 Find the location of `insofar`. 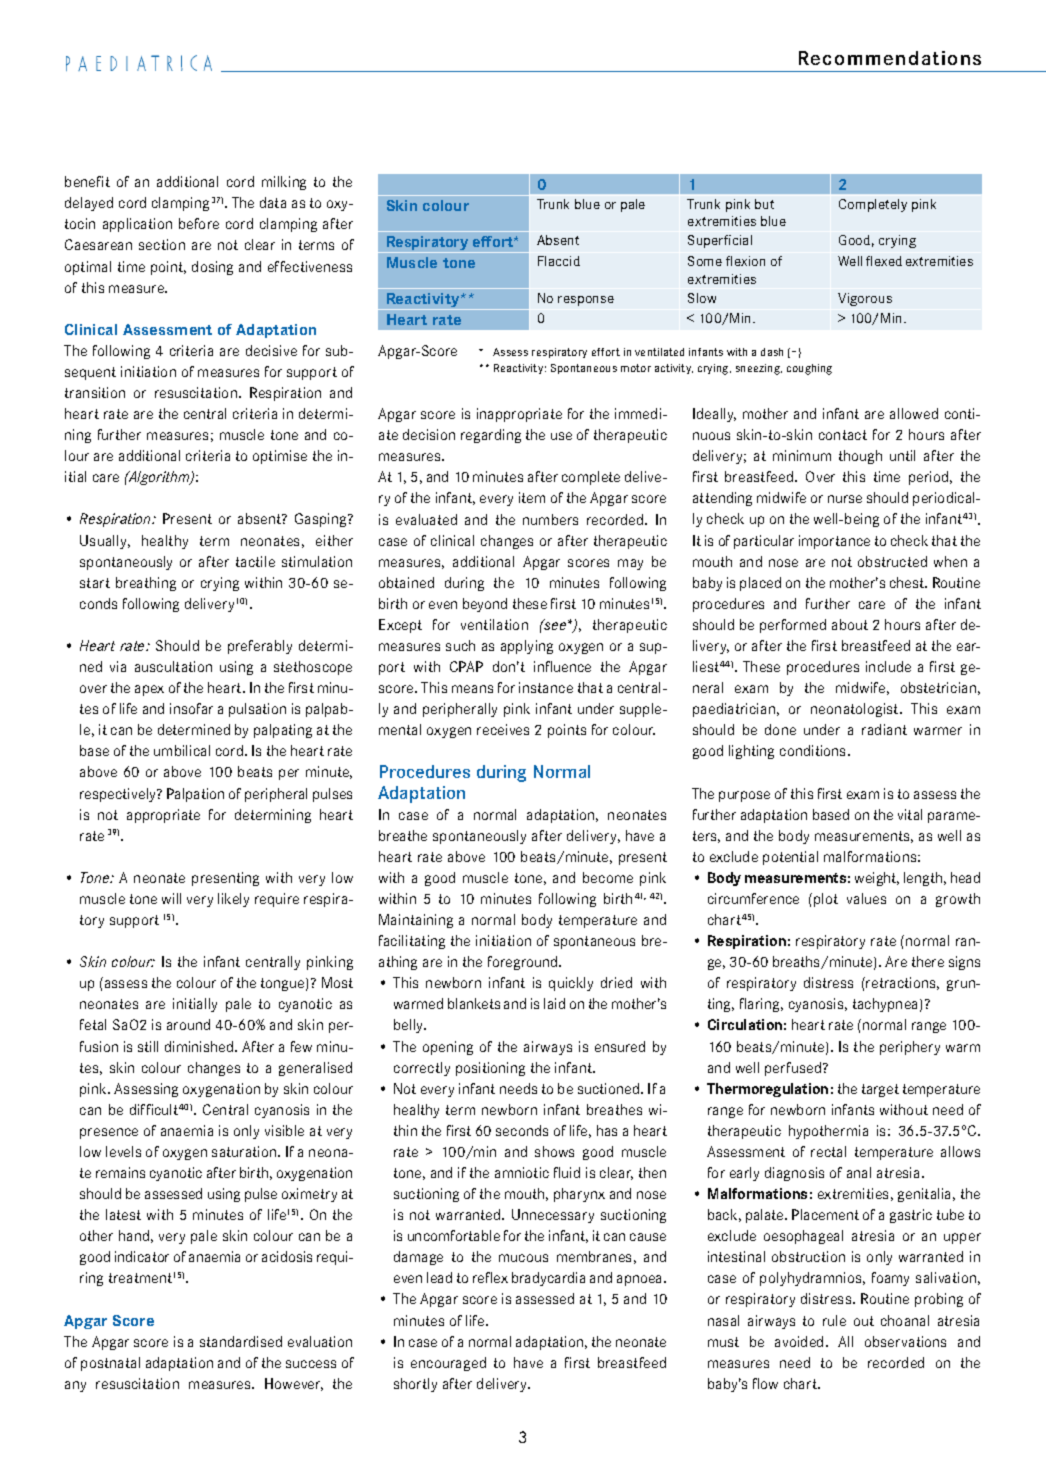

insofar is located at coordinates (191, 708).
